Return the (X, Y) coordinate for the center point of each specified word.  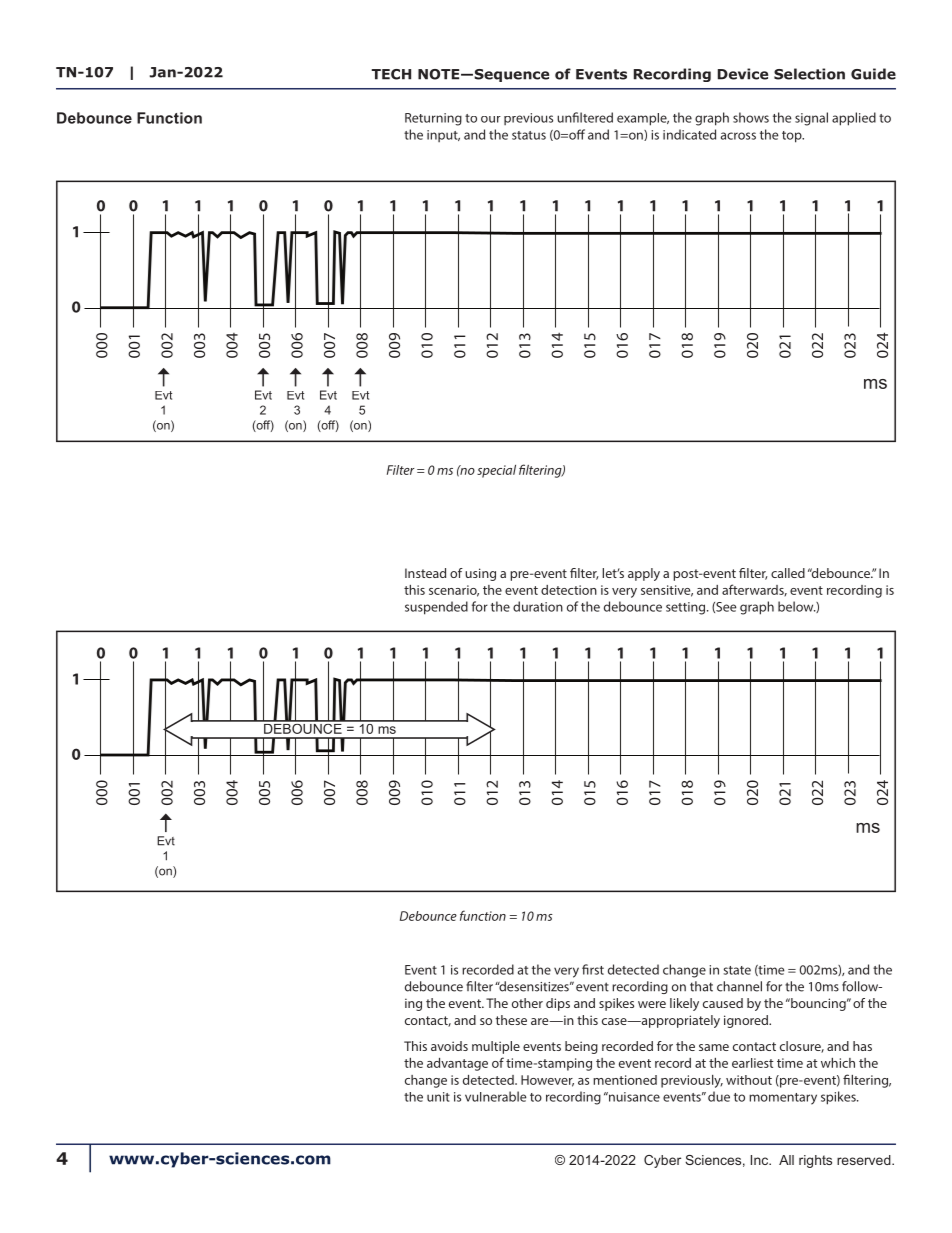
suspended (436, 608)
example (643, 119)
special (496, 471)
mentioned (625, 1080)
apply (644, 574)
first (593, 969)
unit (438, 1097)
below (797, 606)
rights (815, 1161)
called (788, 573)
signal (811, 119)
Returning (433, 119)
